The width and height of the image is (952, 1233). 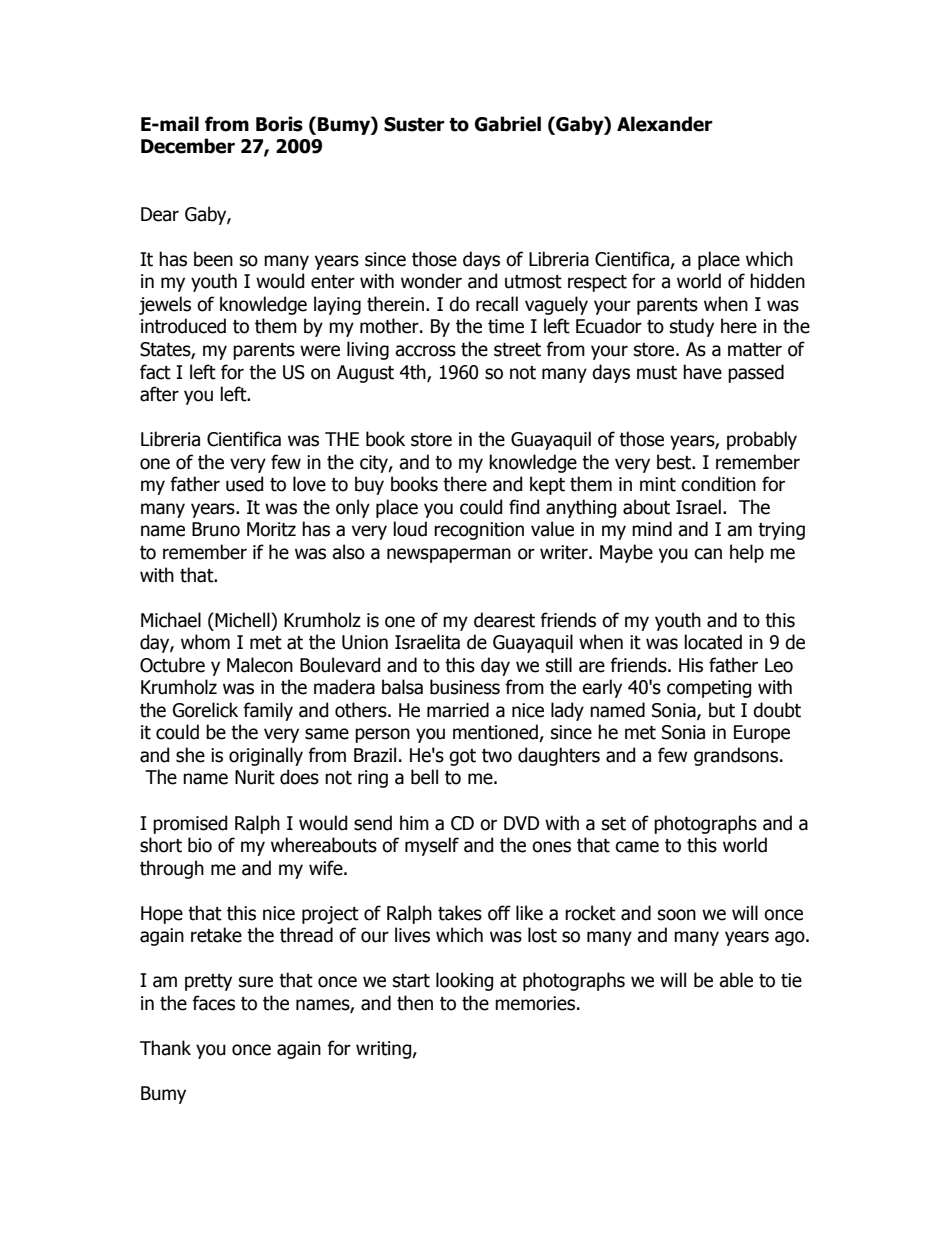 I want to click on Gabriel, so click(x=508, y=124).
